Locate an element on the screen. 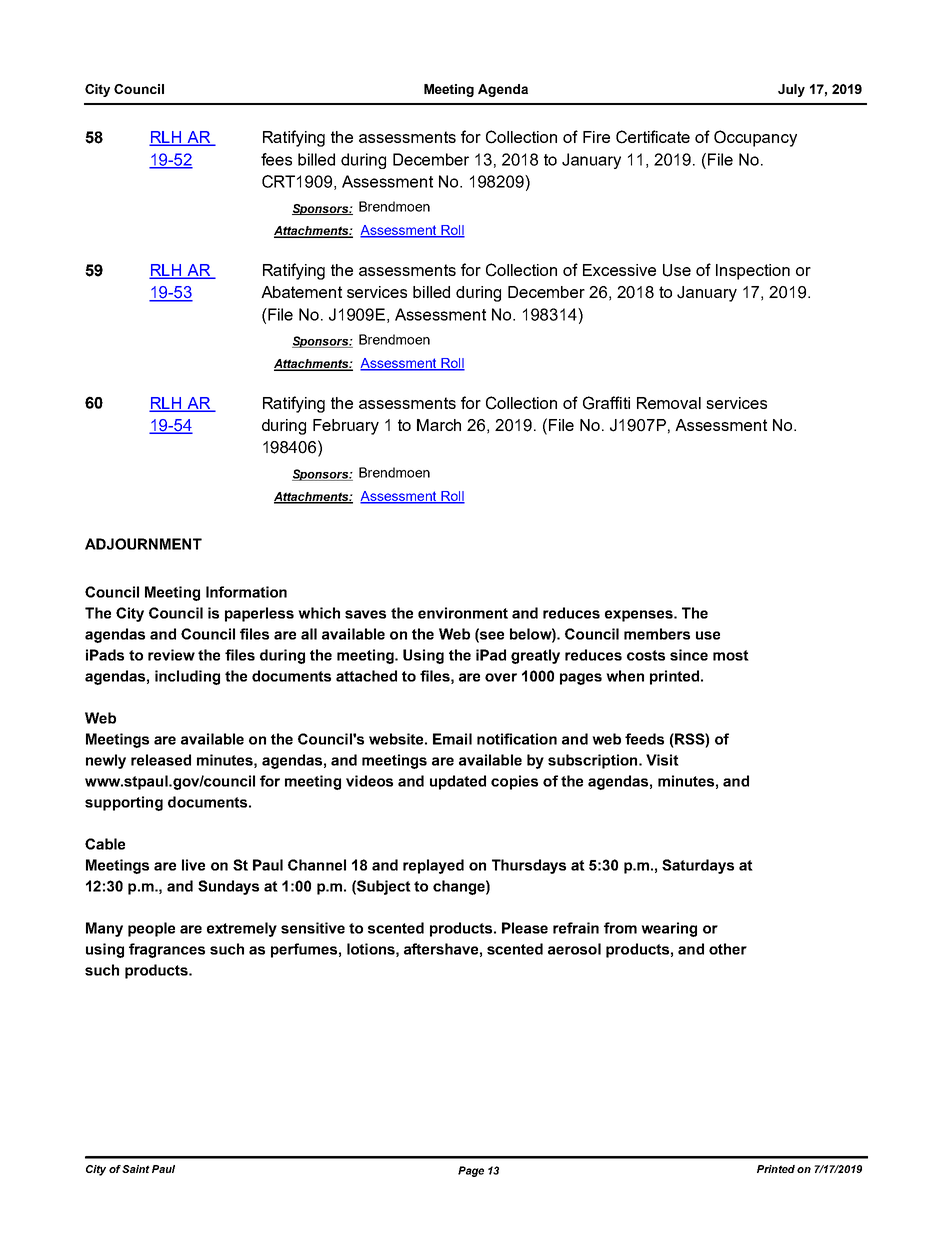  Fire is located at coordinates (596, 137).
